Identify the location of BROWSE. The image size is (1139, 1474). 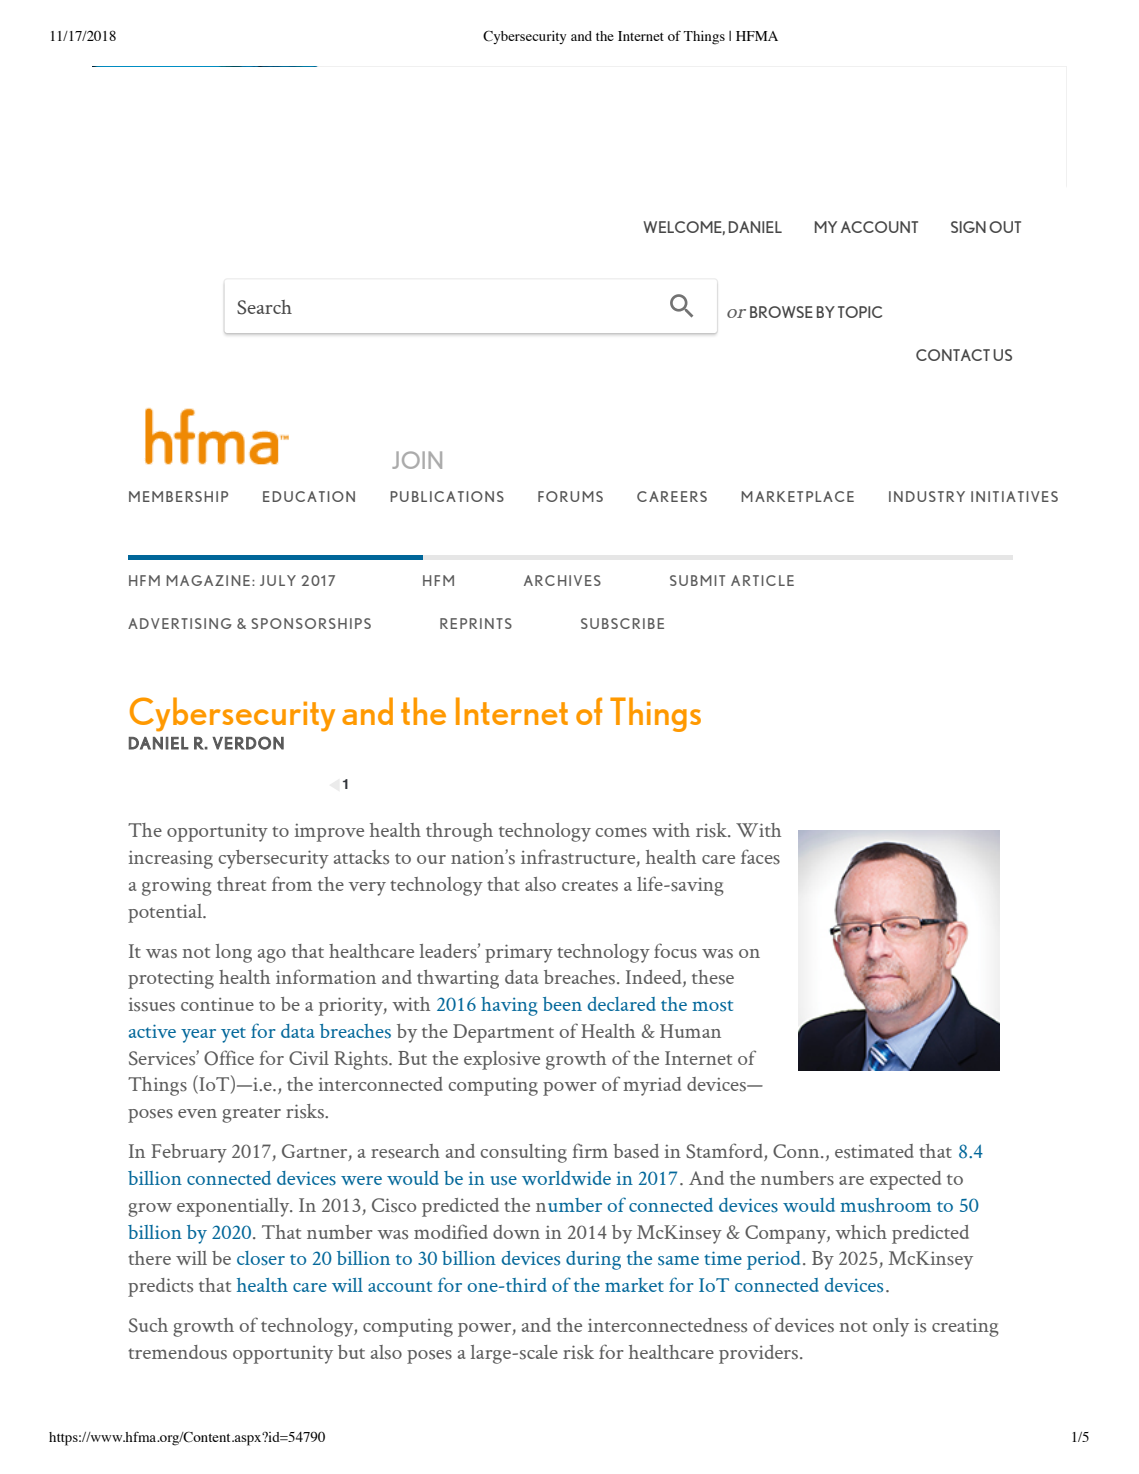
(781, 312).
